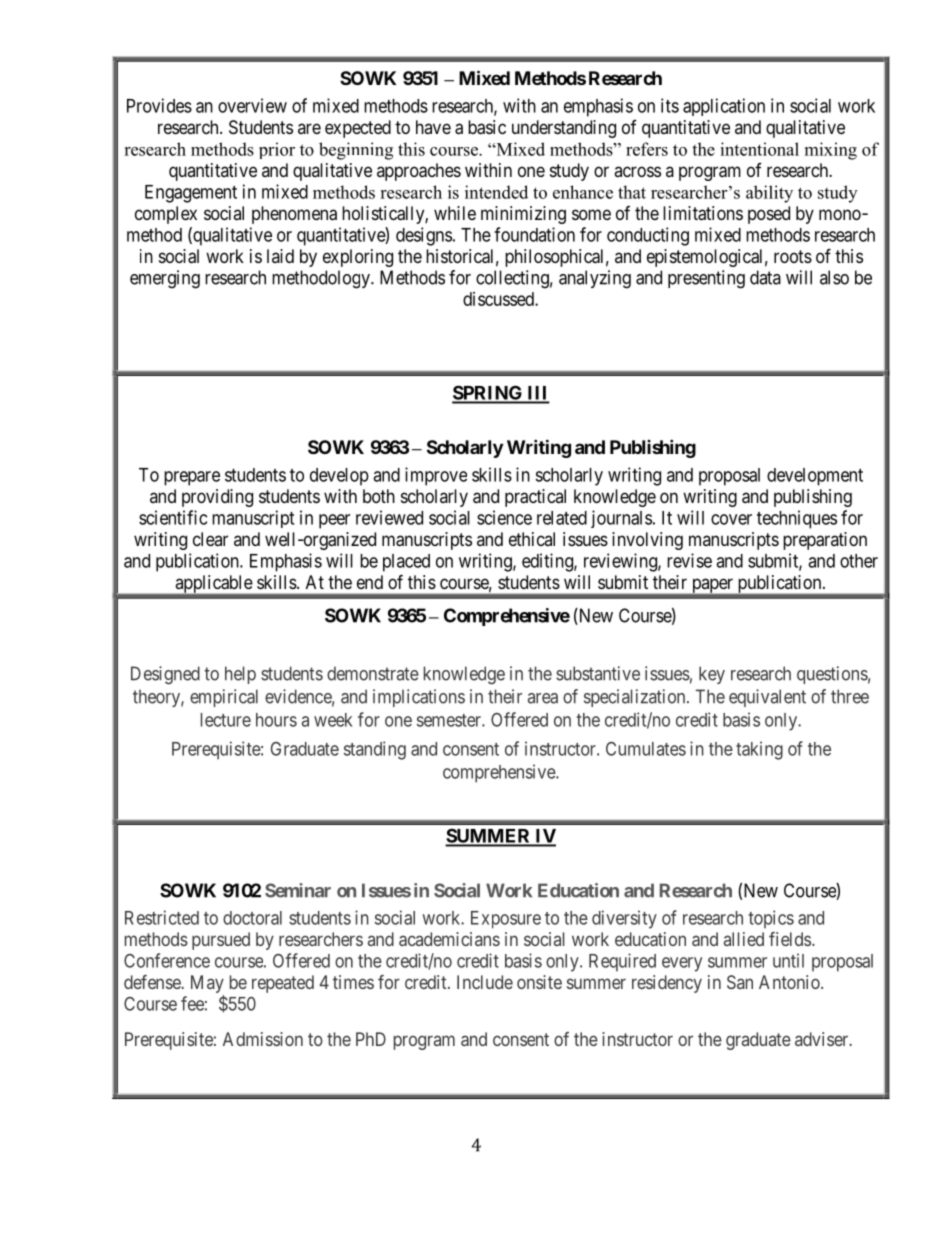  Describe the element at coordinates (790, 982) in the document. I see `Antonio` at that location.
